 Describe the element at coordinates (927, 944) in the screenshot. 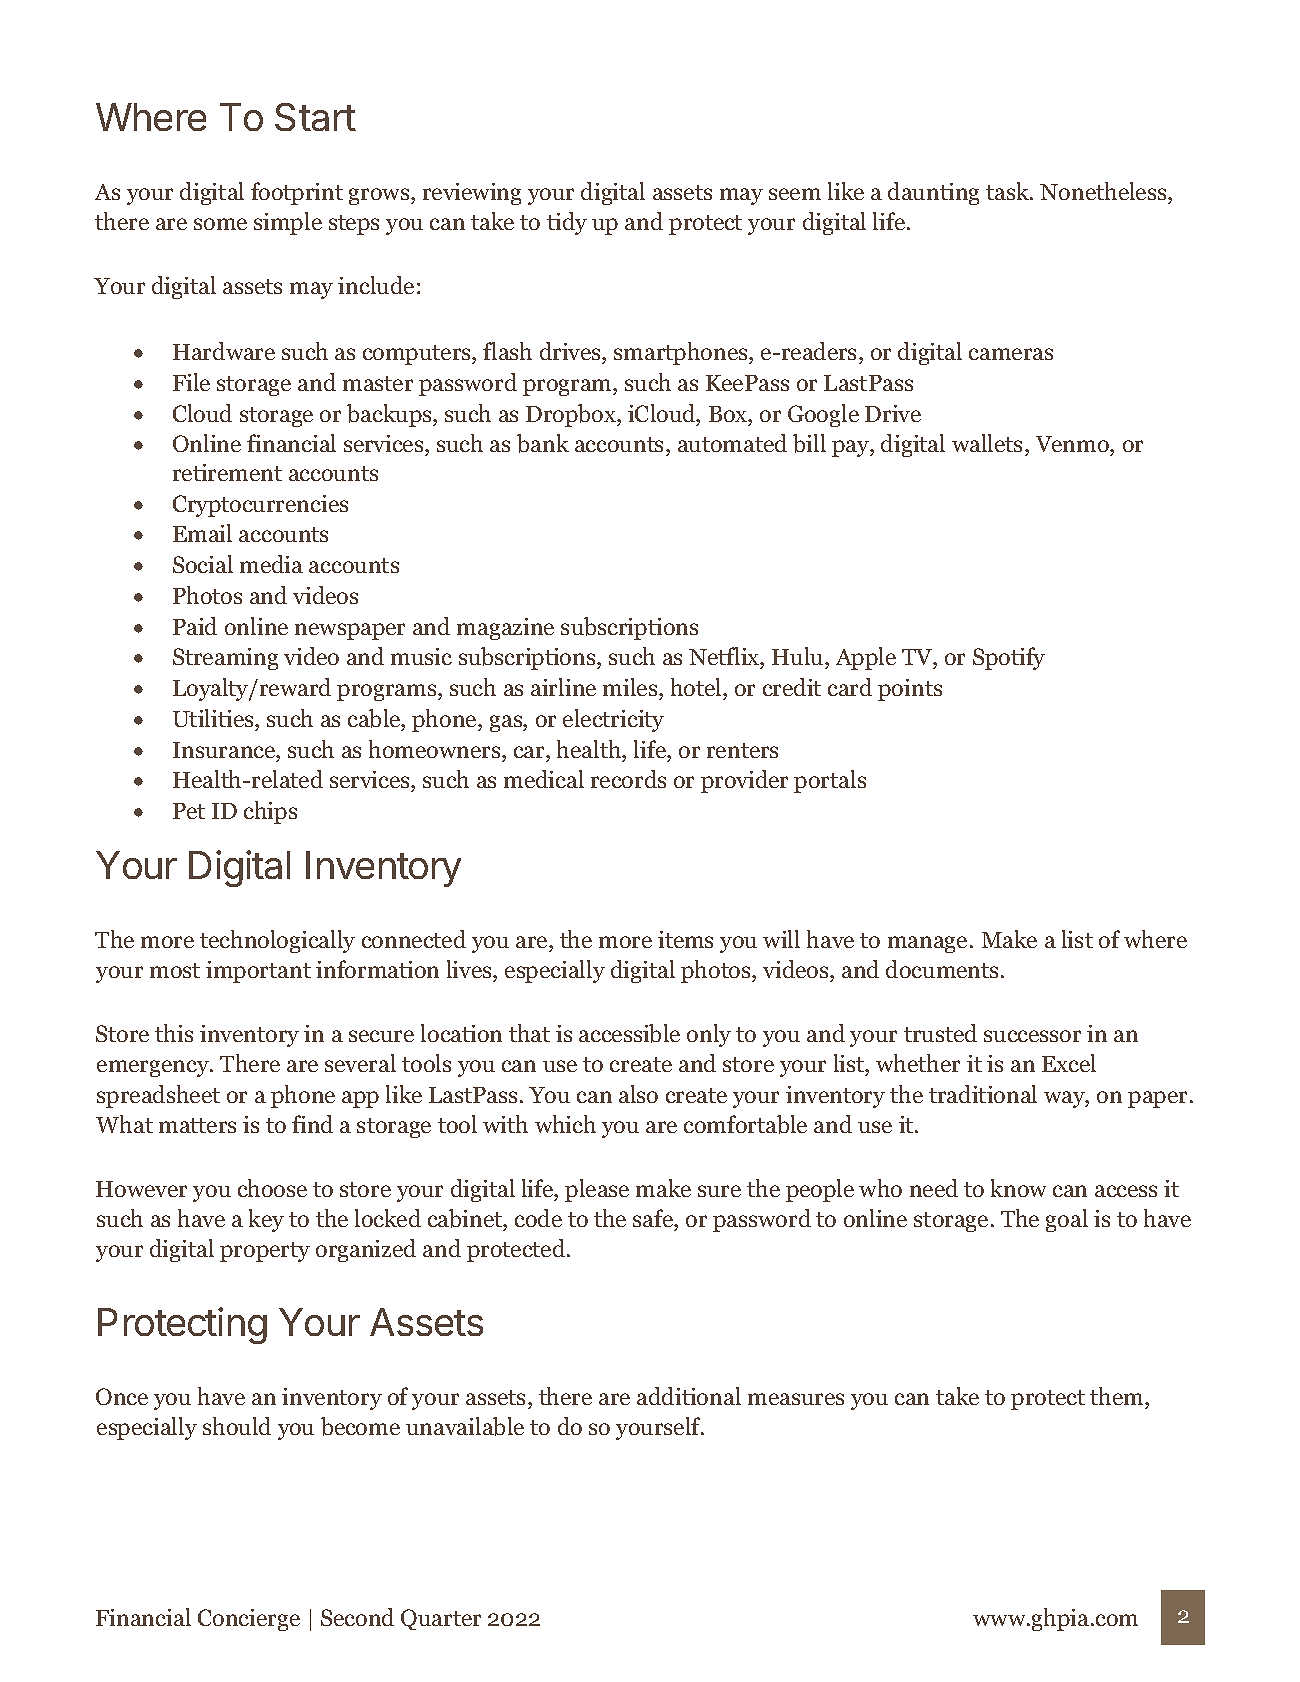

I see `manage` at that location.
